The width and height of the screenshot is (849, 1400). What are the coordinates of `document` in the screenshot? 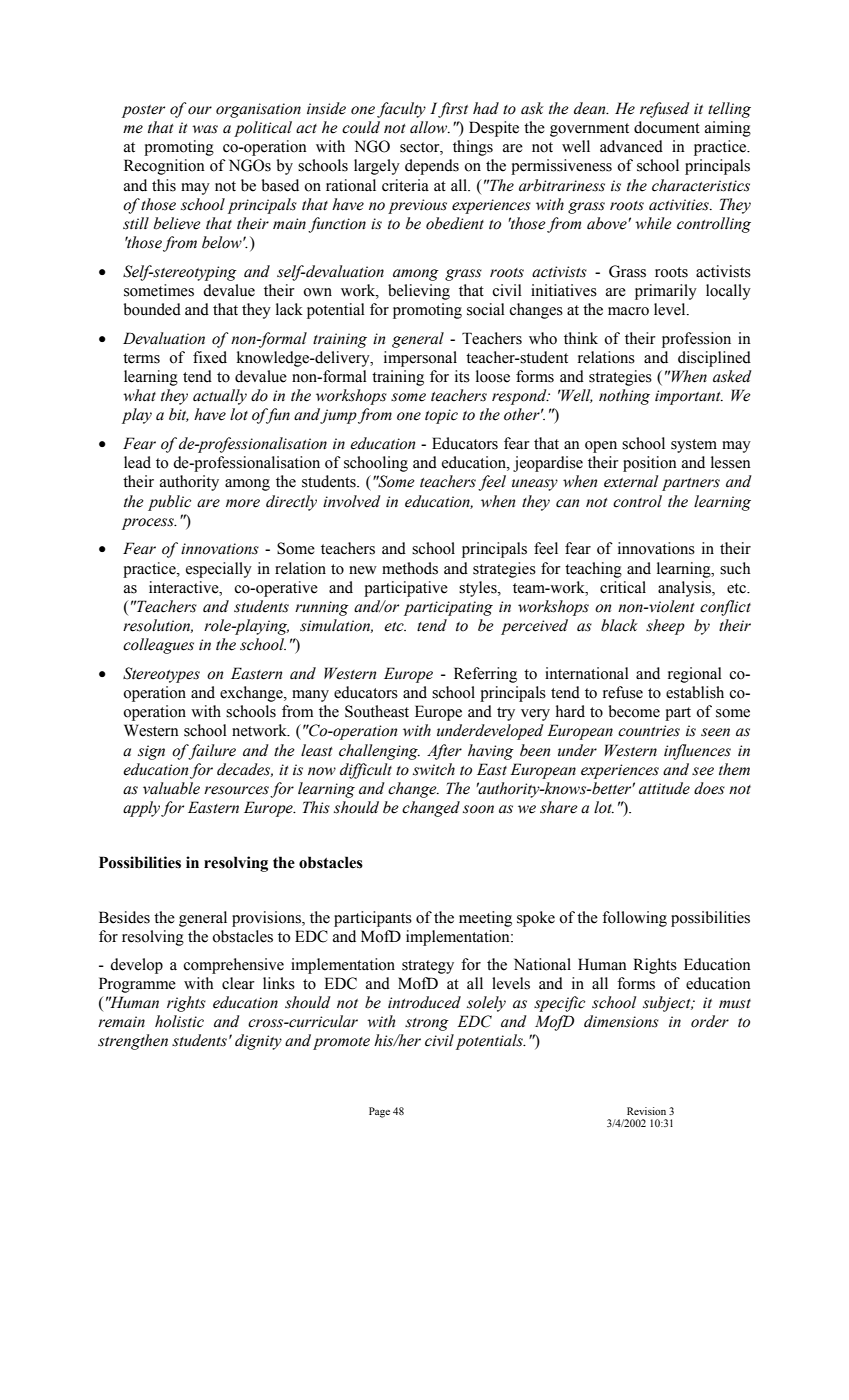 It's located at (667, 127).
